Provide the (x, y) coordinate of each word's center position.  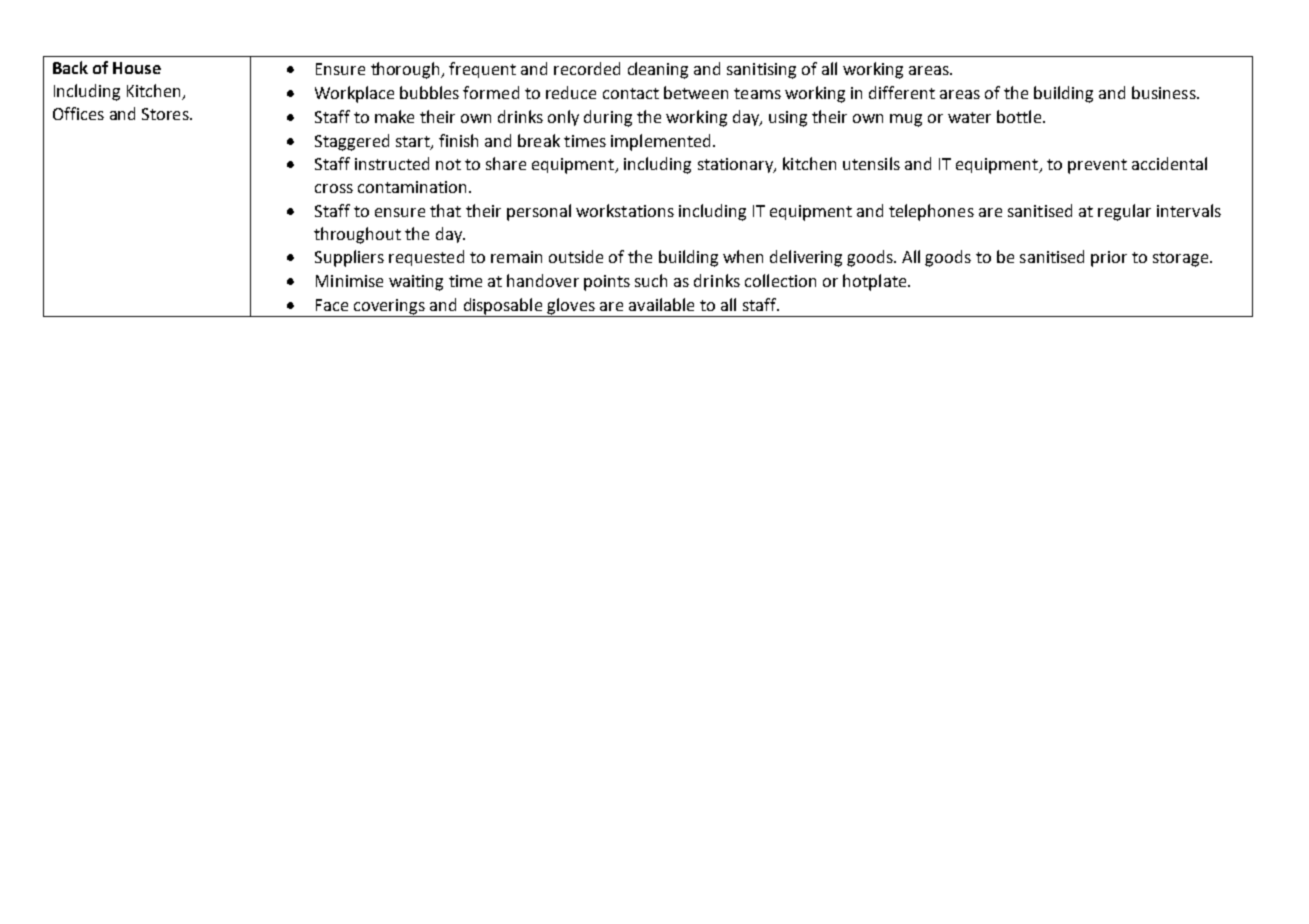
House (137, 68)
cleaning (658, 70)
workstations (625, 210)
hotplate (876, 282)
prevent (1097, 166)
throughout (357, 235)
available (661, 304)
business (1165, 92)
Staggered (352, 142)
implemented (660, 142)
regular (1124, 212)
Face (332, 305)
